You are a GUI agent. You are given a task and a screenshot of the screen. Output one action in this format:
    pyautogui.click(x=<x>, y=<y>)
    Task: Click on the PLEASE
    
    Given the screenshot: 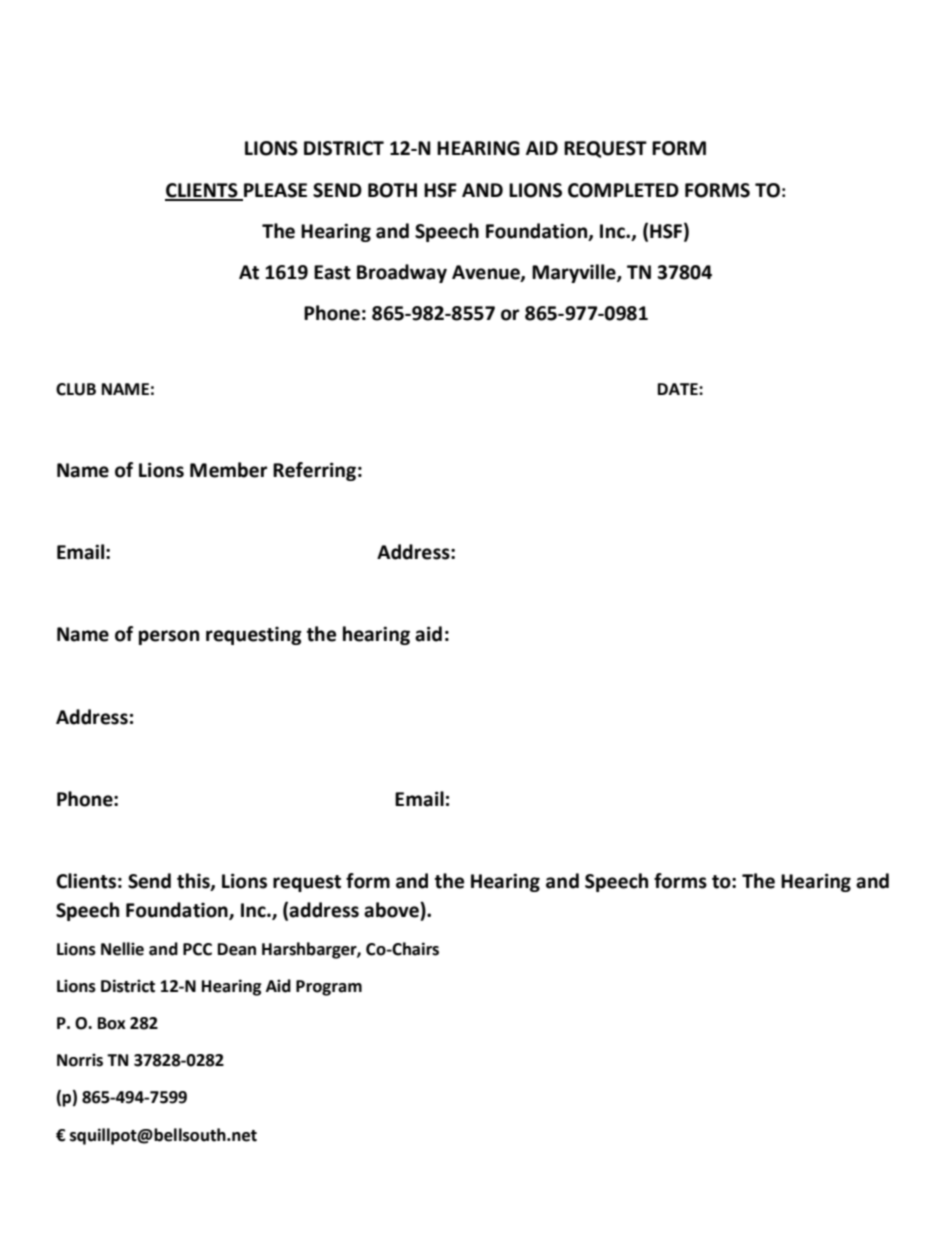 What is the action you would take?
    pyautogui.click(x=275, y=190)
